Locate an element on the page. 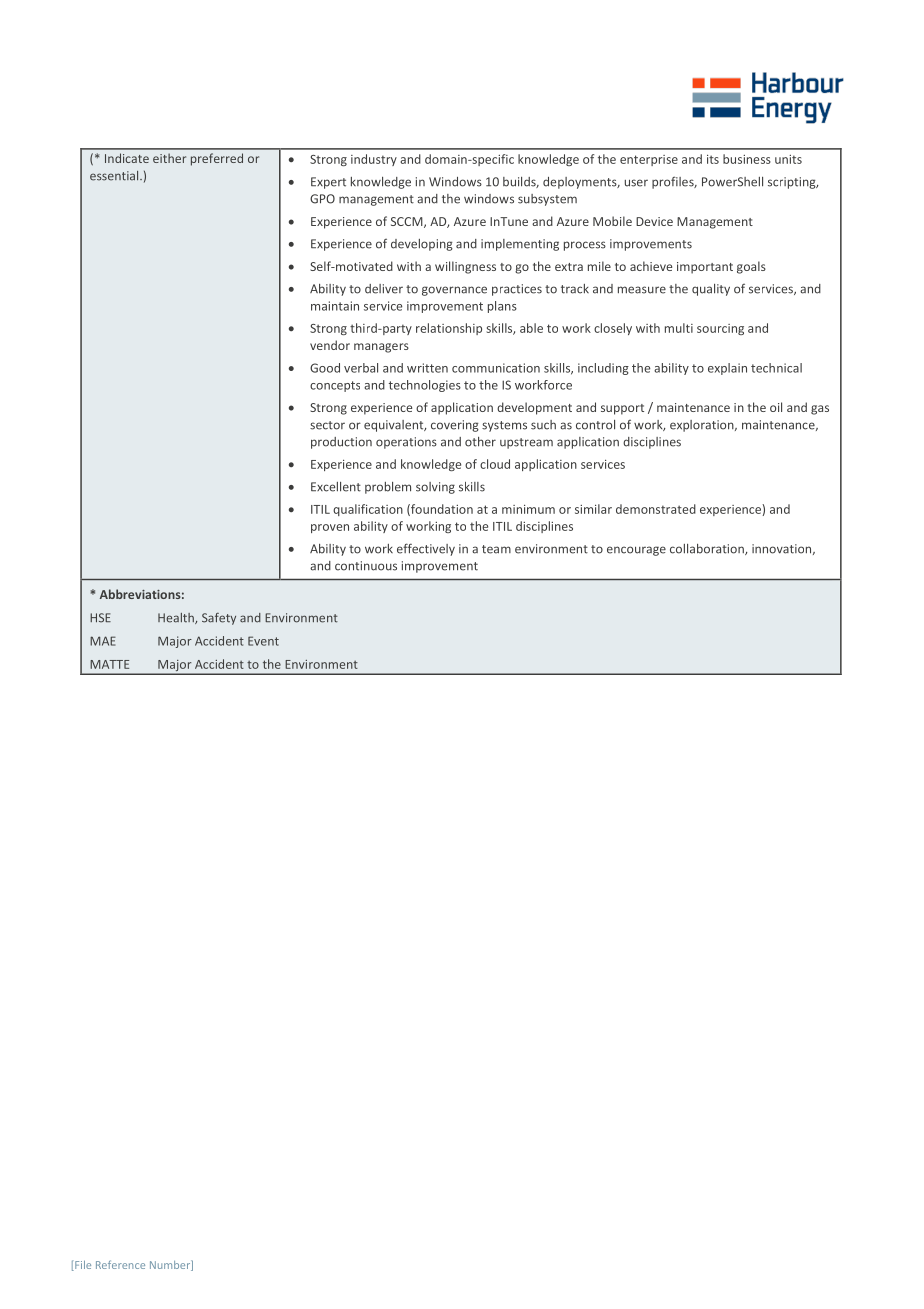 The height and width of the page is (1309, 924). Health is located at coordinates (177, 618).
